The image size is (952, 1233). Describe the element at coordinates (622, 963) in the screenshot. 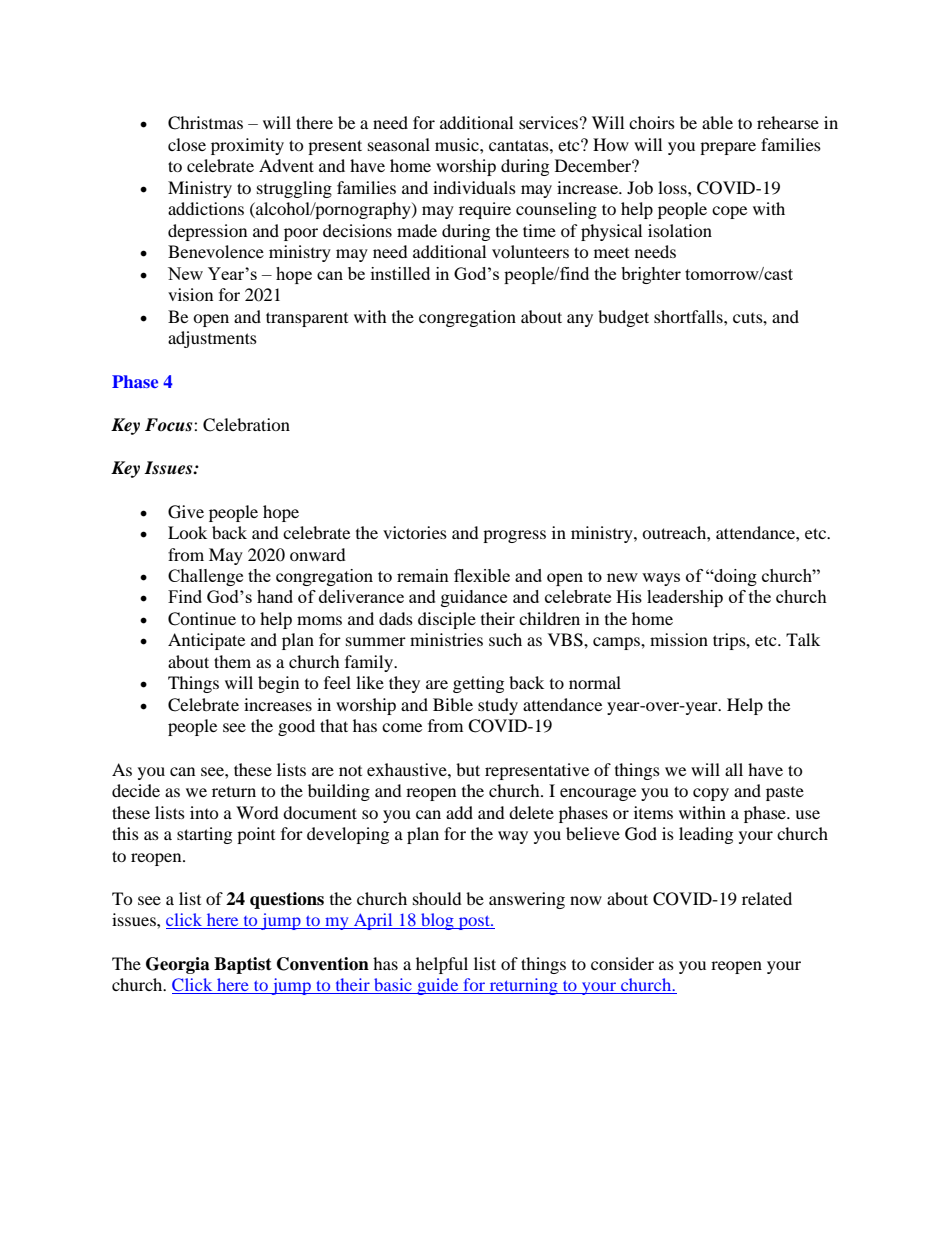

I see `consider` at that location.
